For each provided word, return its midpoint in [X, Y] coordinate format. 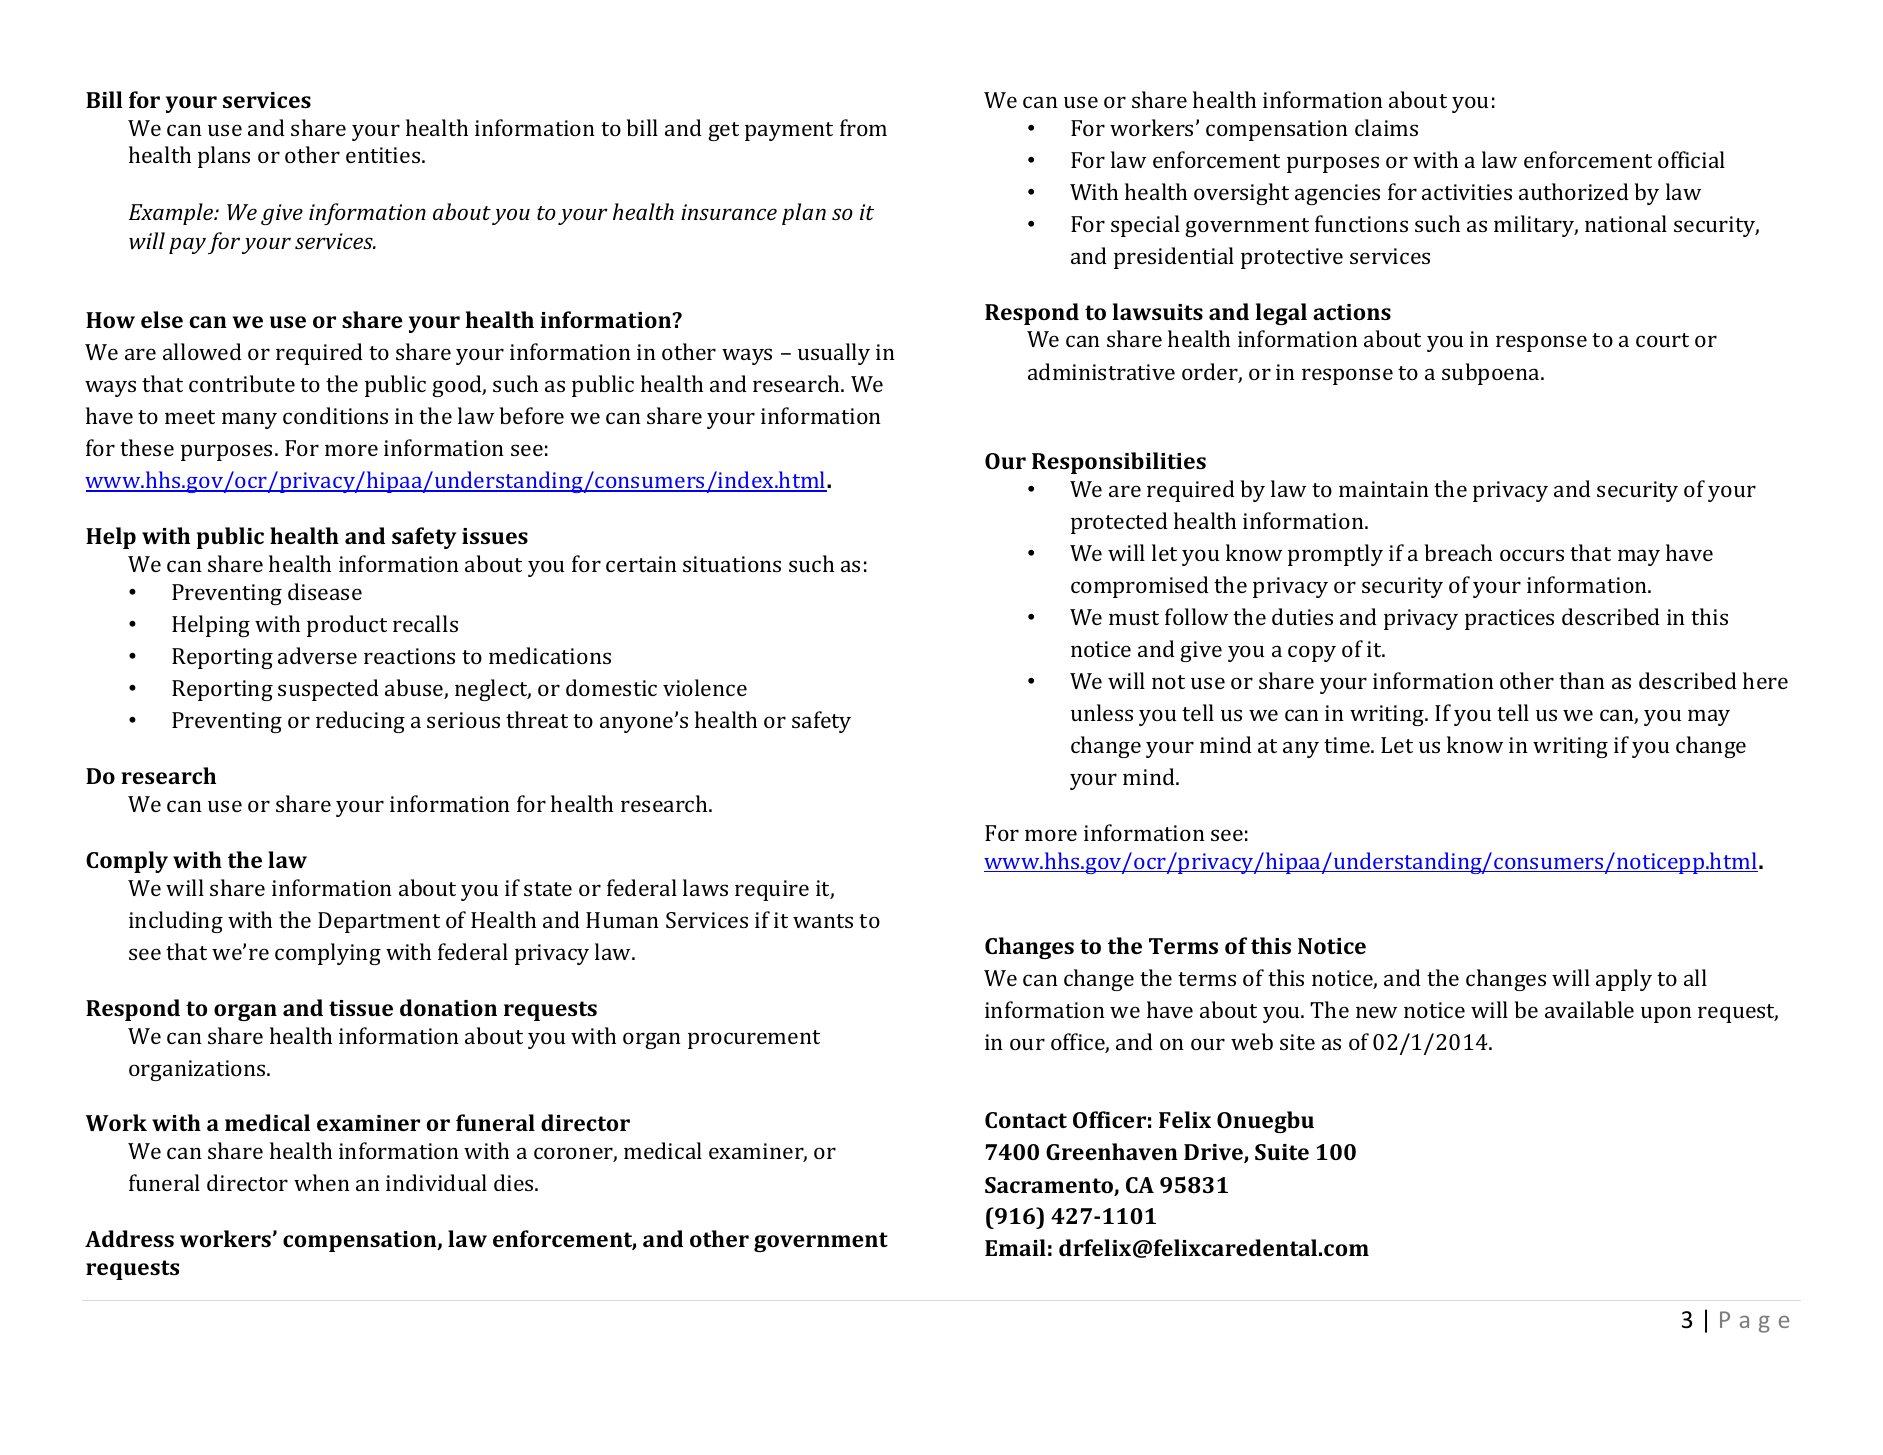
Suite [1282, 1152]
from [863, 127]
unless [1102, 712]
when [322, 1182]
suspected [328, 690]
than [1582, 680]
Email [1015, 1247]
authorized [1574, 191]
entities [384, 155]
